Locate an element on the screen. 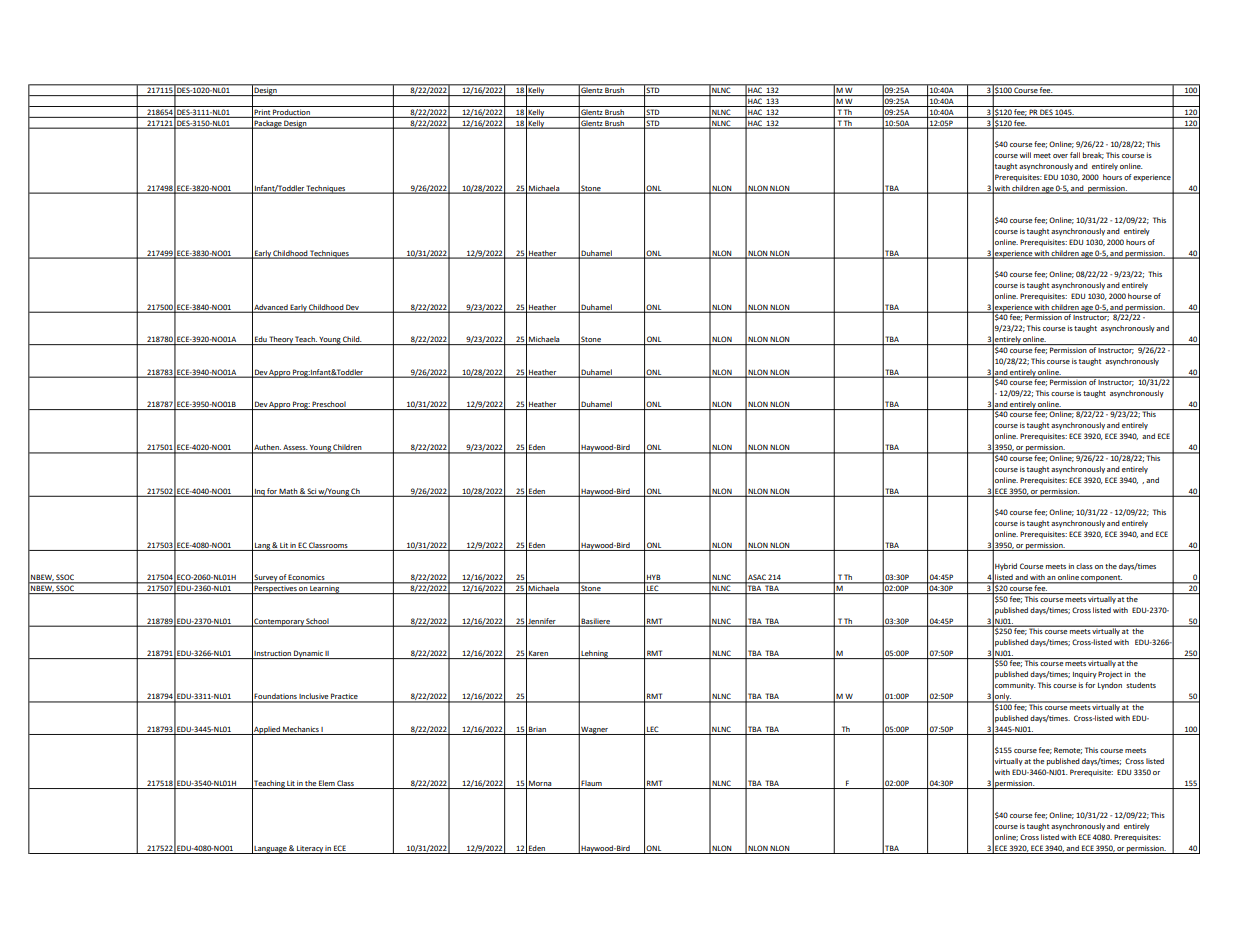 This screenshot has width=1233, height=952. Math is located at coordinates (289, 492).
